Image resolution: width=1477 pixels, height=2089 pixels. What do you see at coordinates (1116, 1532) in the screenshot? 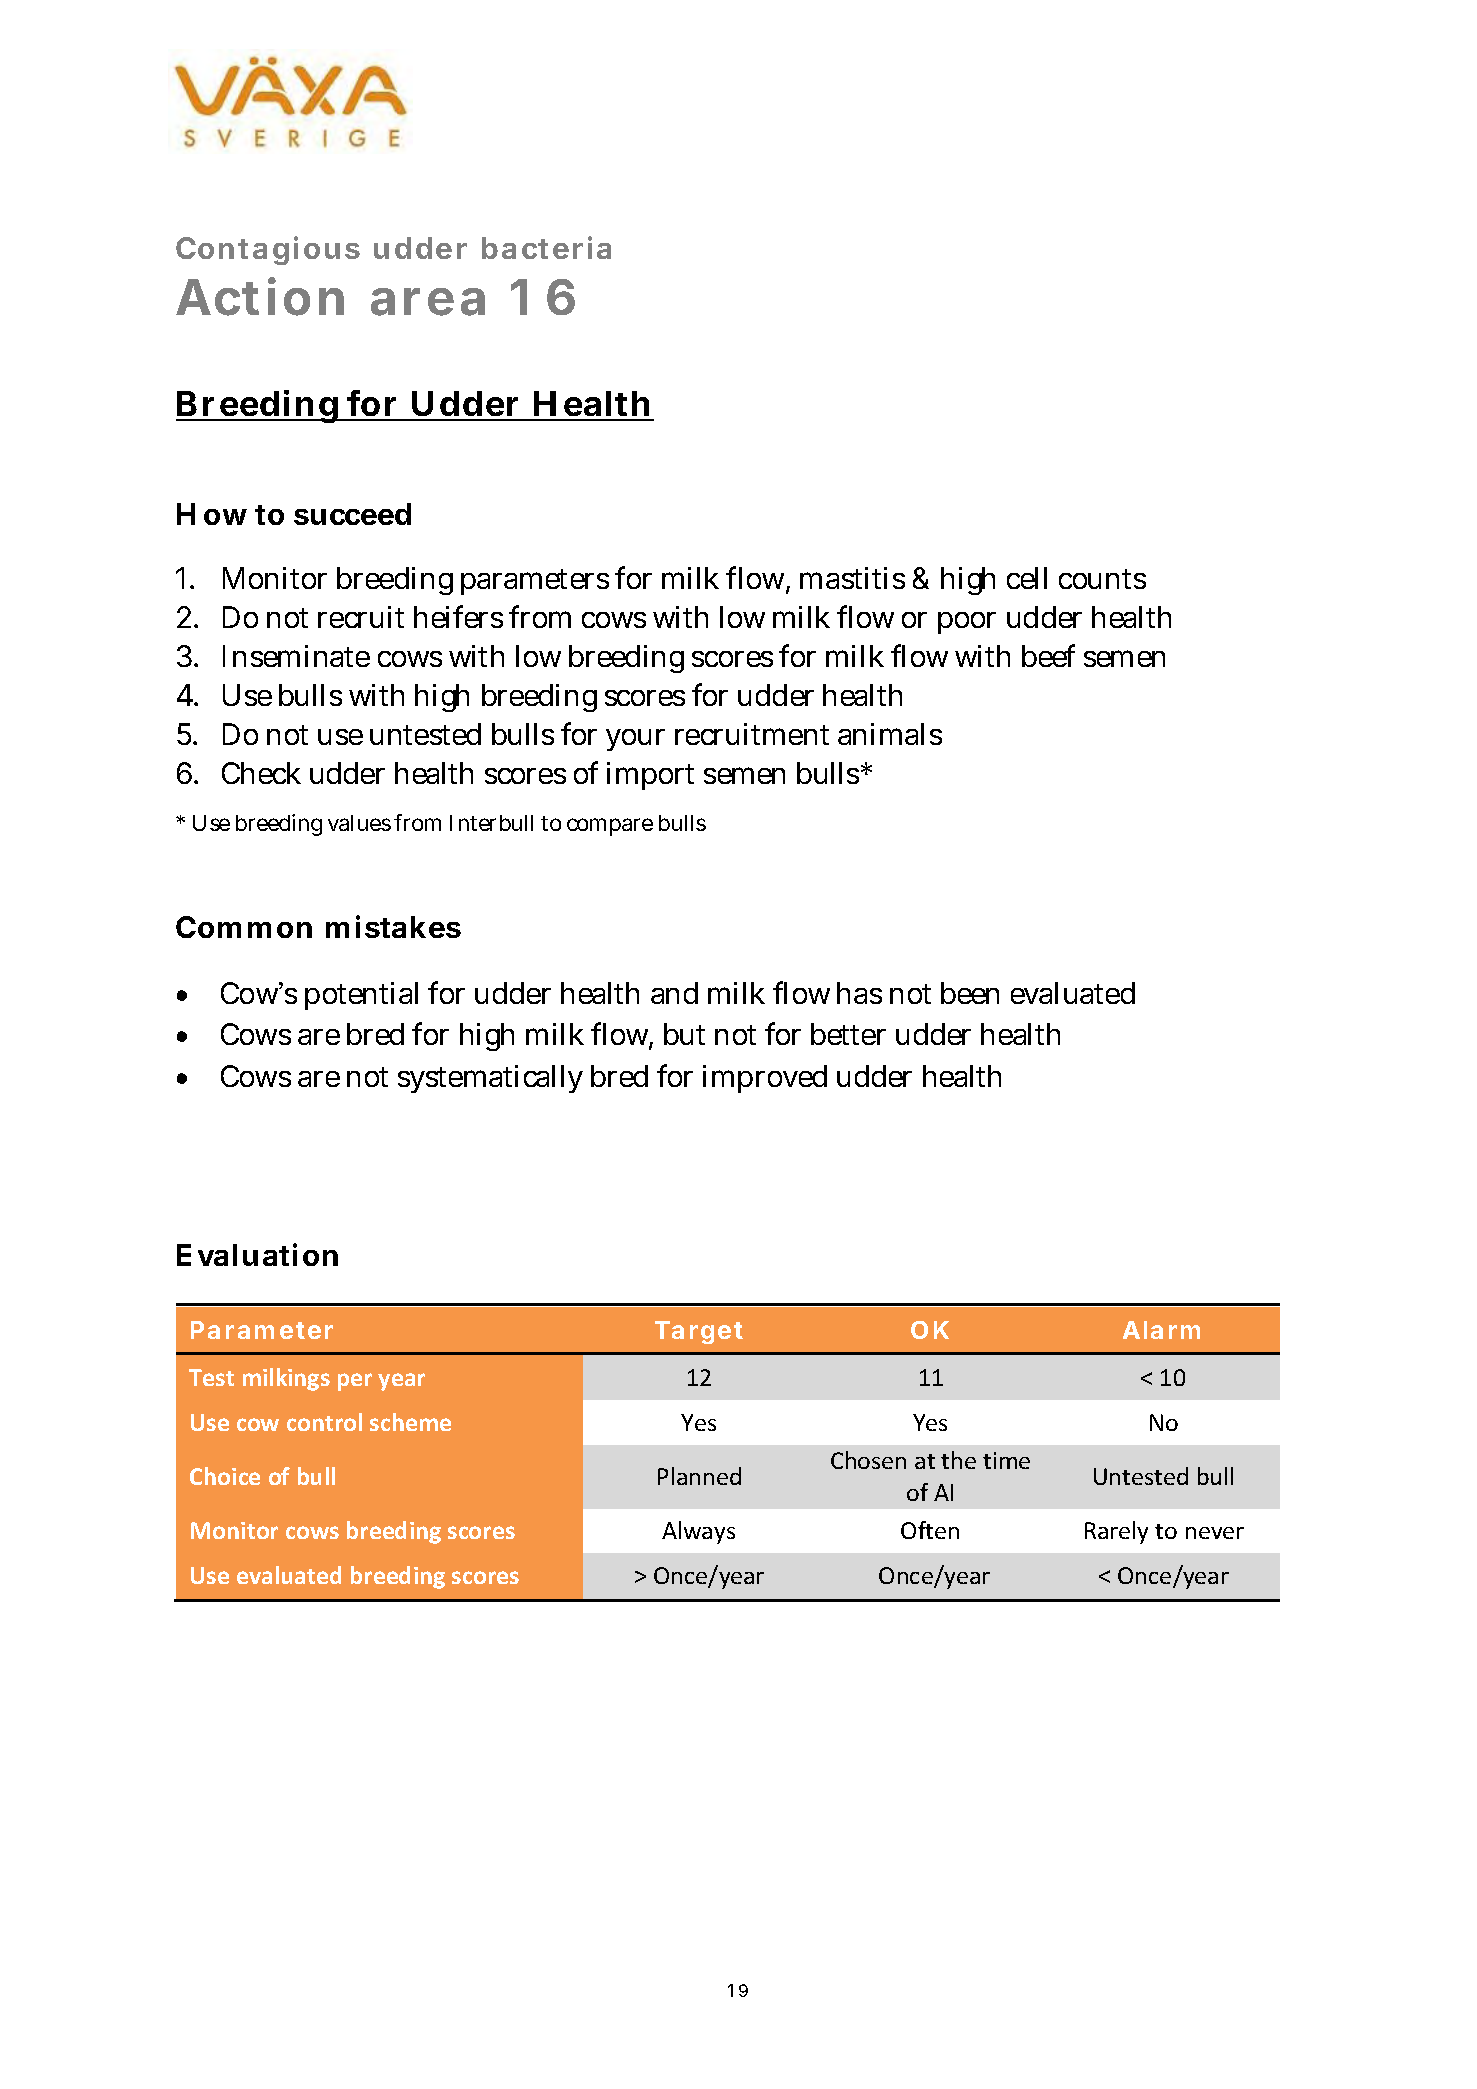
I see `Rarely` at bounding box center [1116, 1532].
